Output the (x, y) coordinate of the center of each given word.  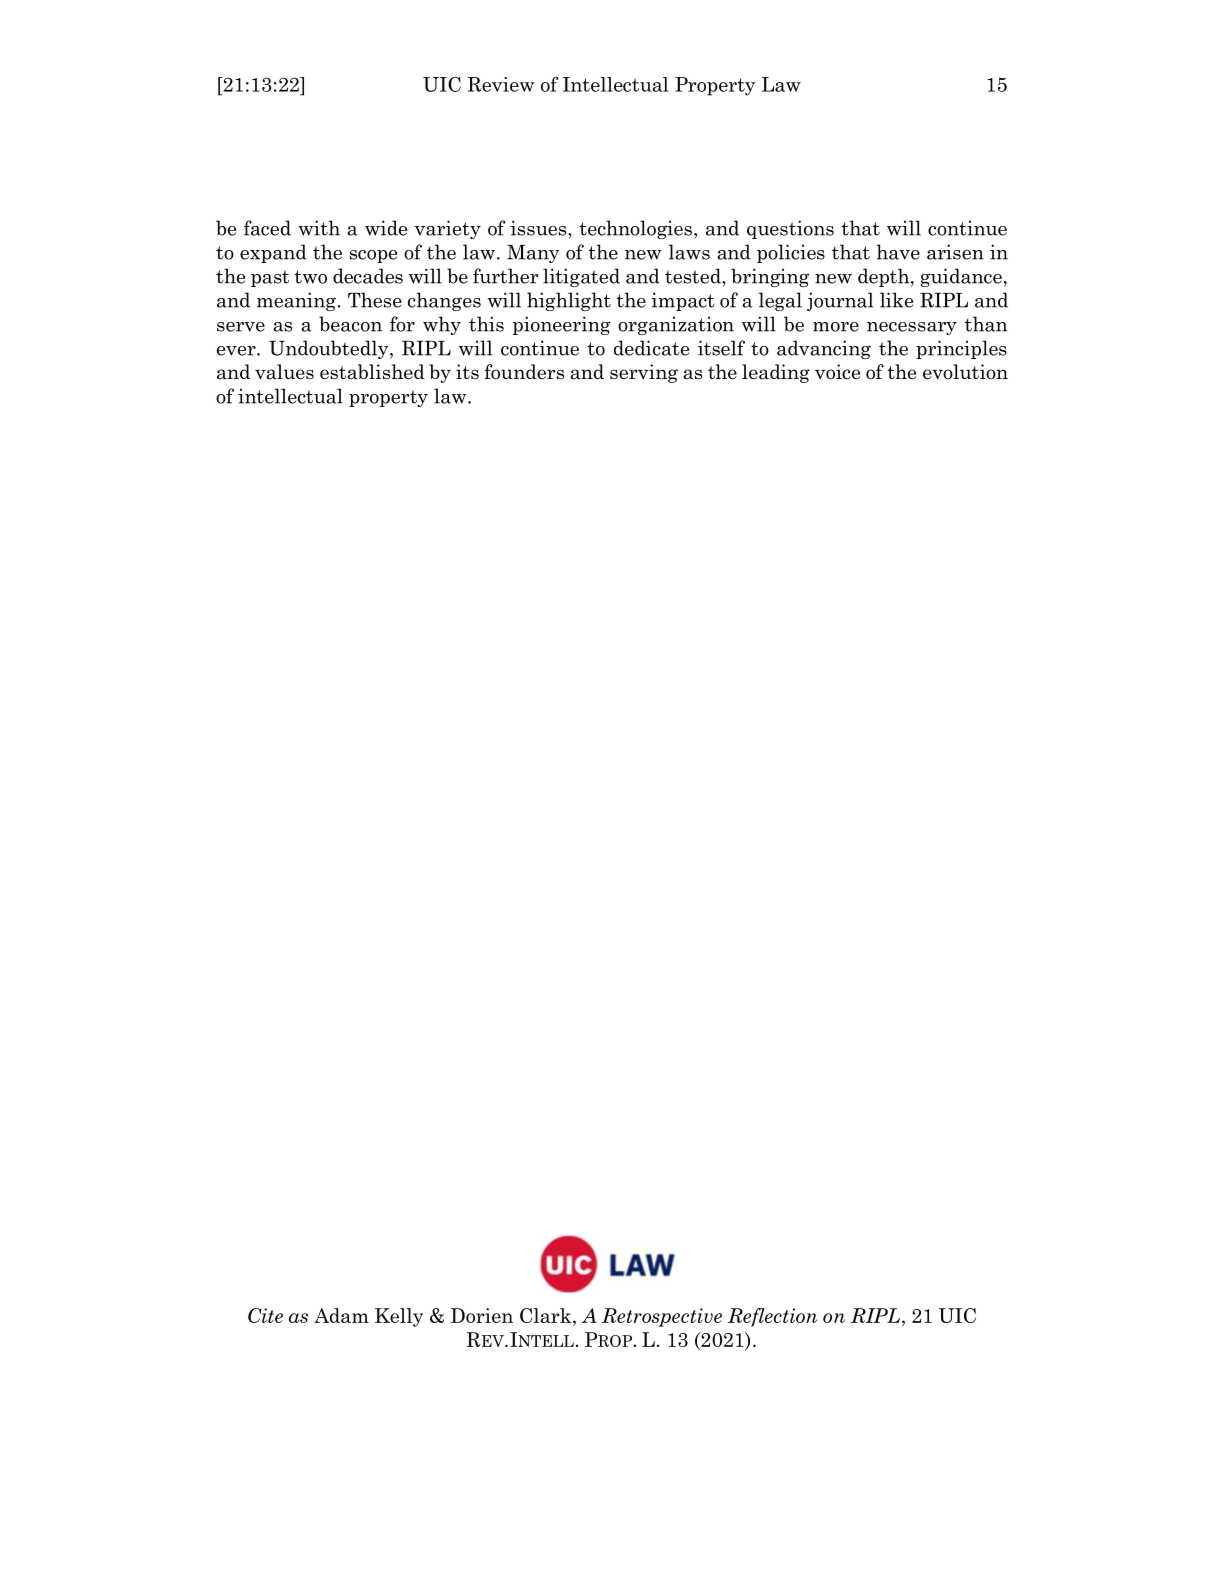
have (898, 252)
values (284, 372)
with (319, 228)
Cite (265, 1315)
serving (644, 373)
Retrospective (662, 1317)
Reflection (772, 1317)
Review (501, 84)
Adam (341, 1315)
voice (837, 372)
